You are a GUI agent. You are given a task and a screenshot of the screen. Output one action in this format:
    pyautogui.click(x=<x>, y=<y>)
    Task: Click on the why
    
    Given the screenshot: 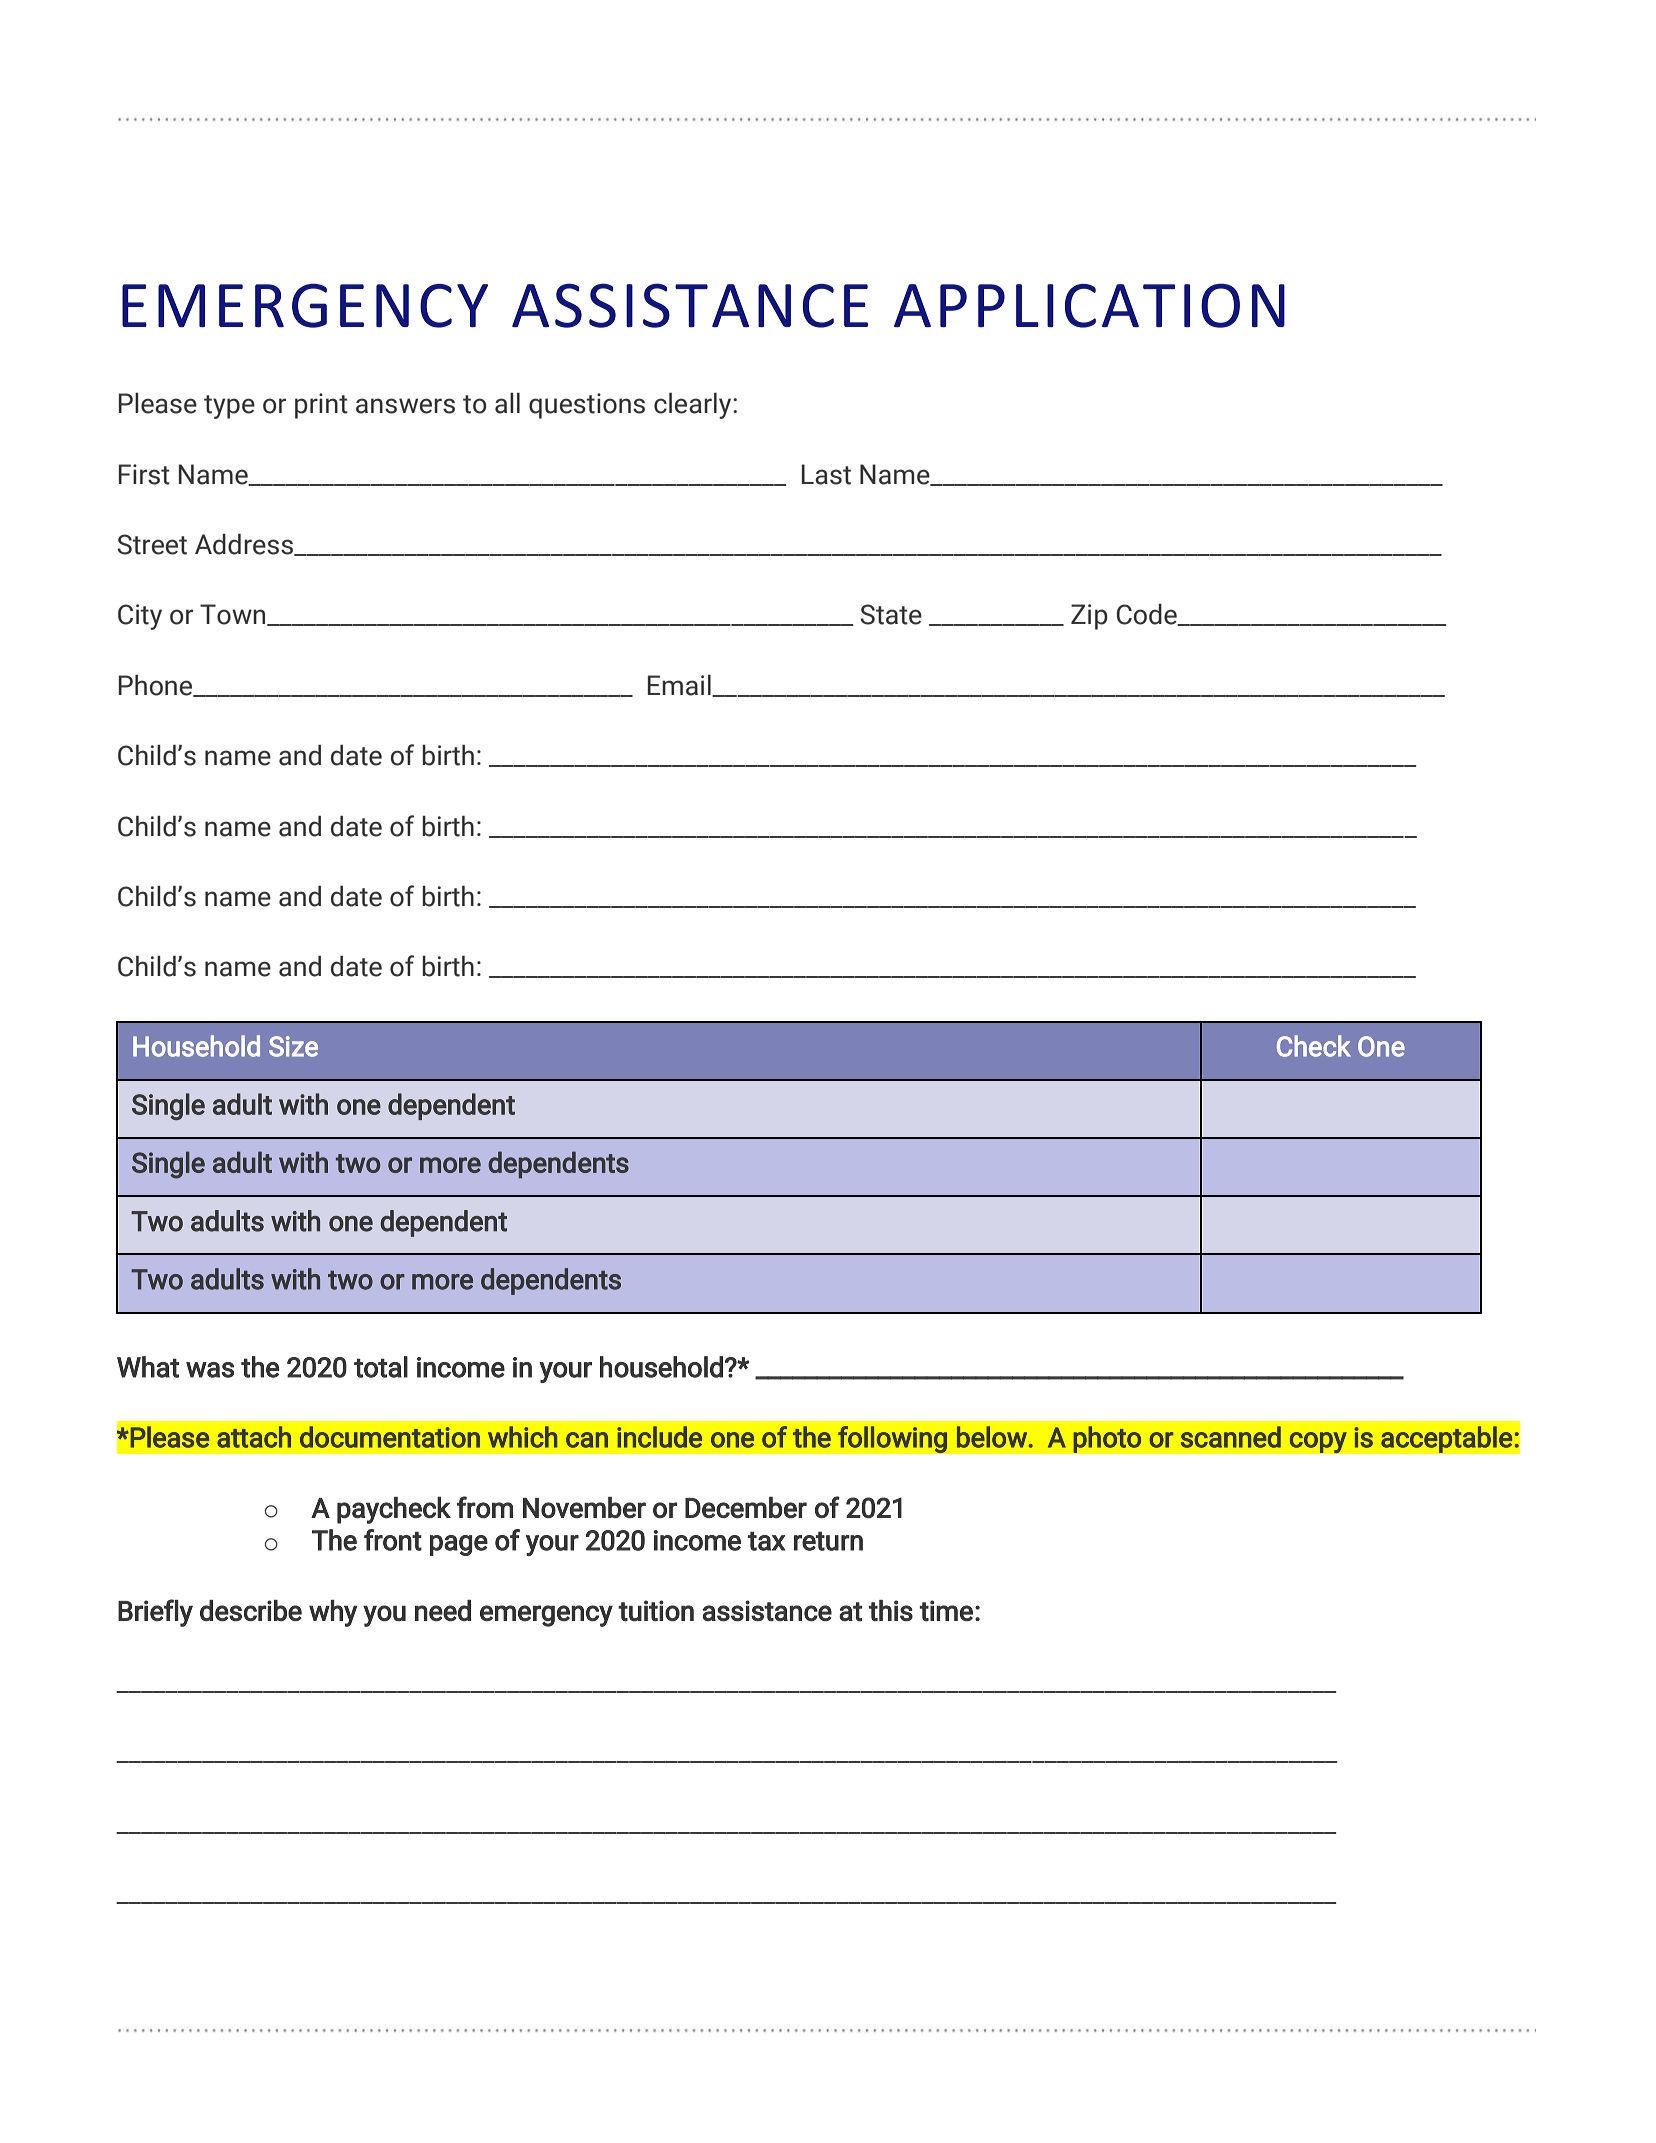 What is the action you would take?
    pyautogui.click(x=333, y=1613)
